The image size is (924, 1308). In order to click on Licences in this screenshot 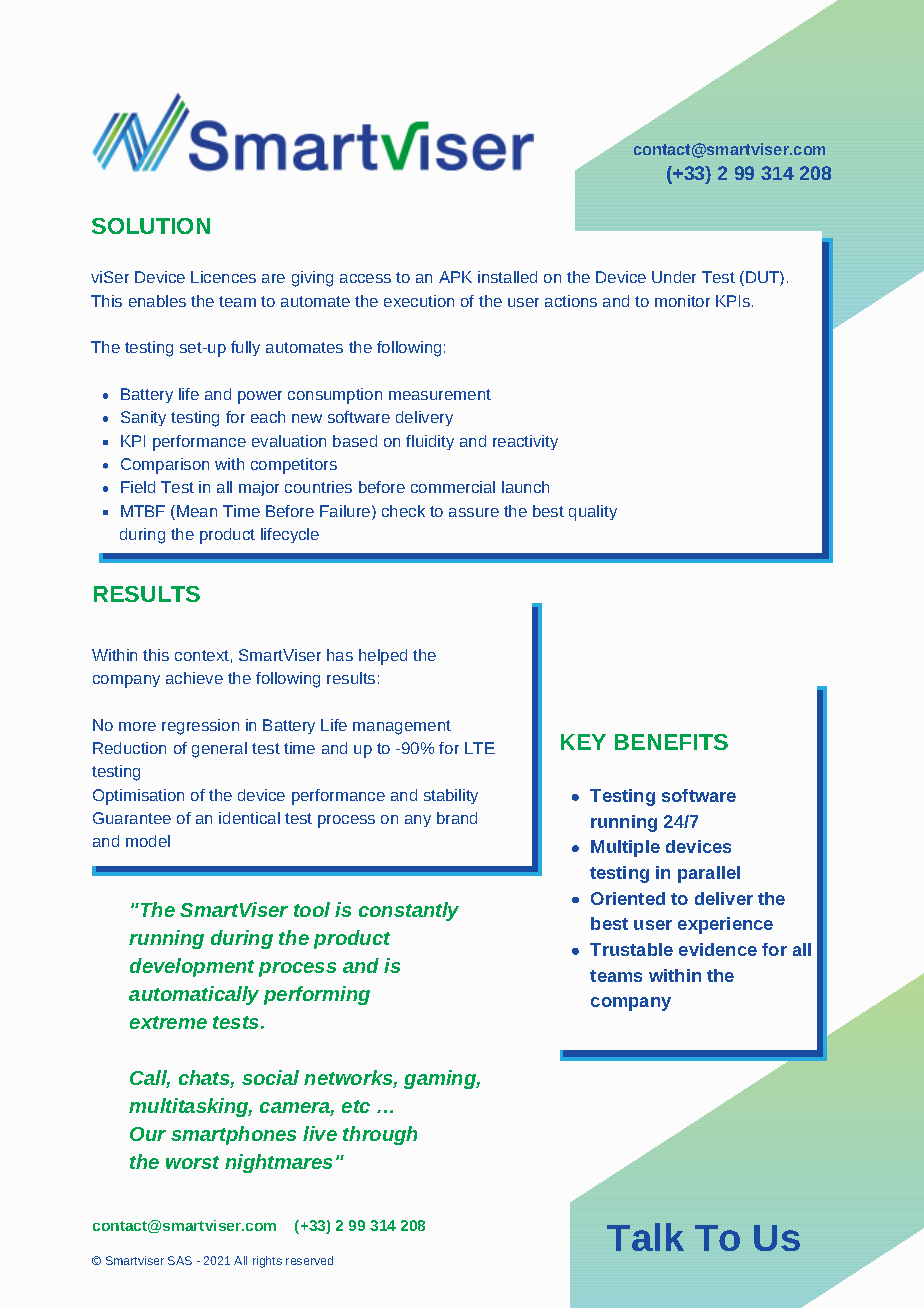, I will do `click(223, 277)`.
